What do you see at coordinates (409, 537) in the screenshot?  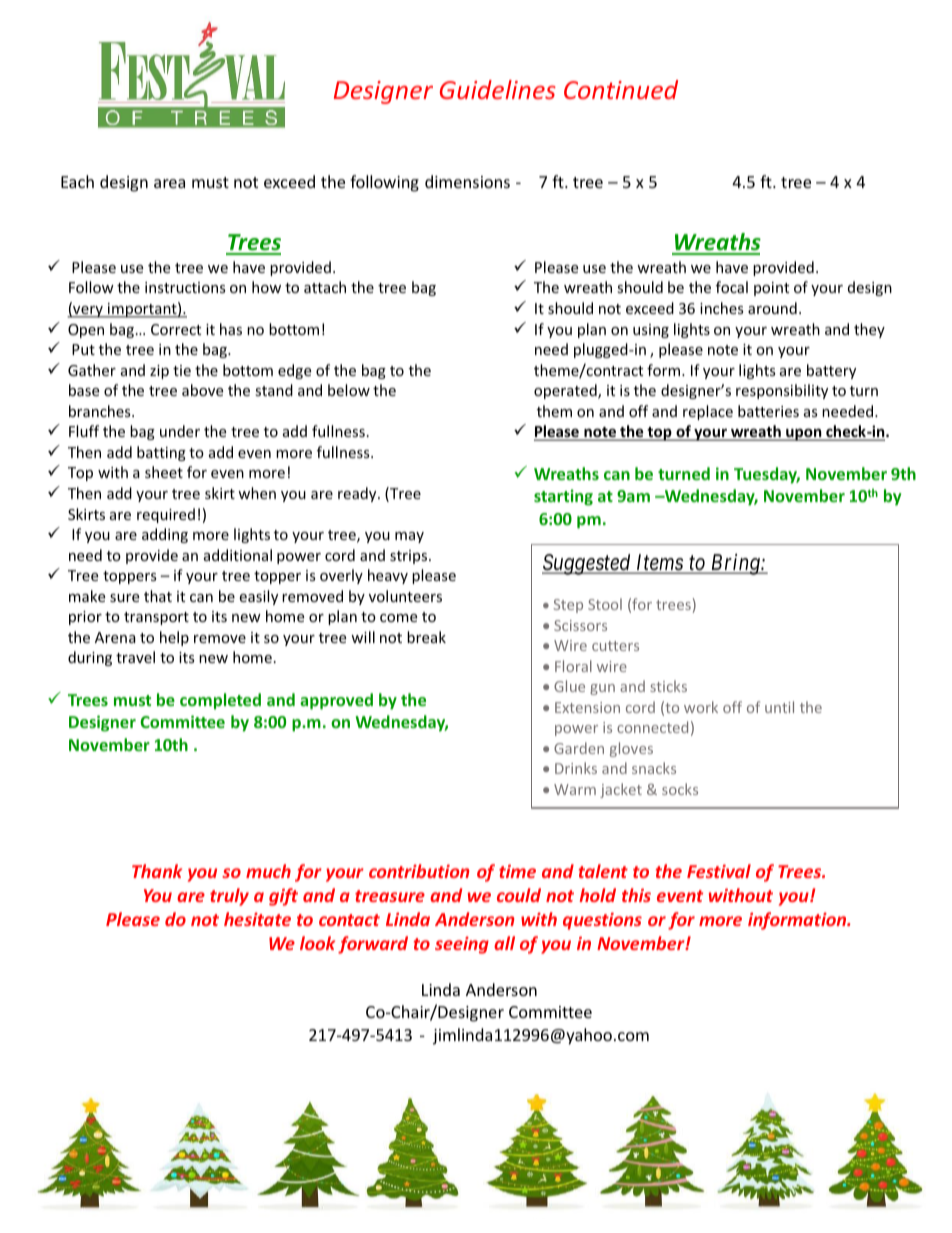 I see `may` at bounding box center [409, 537].
